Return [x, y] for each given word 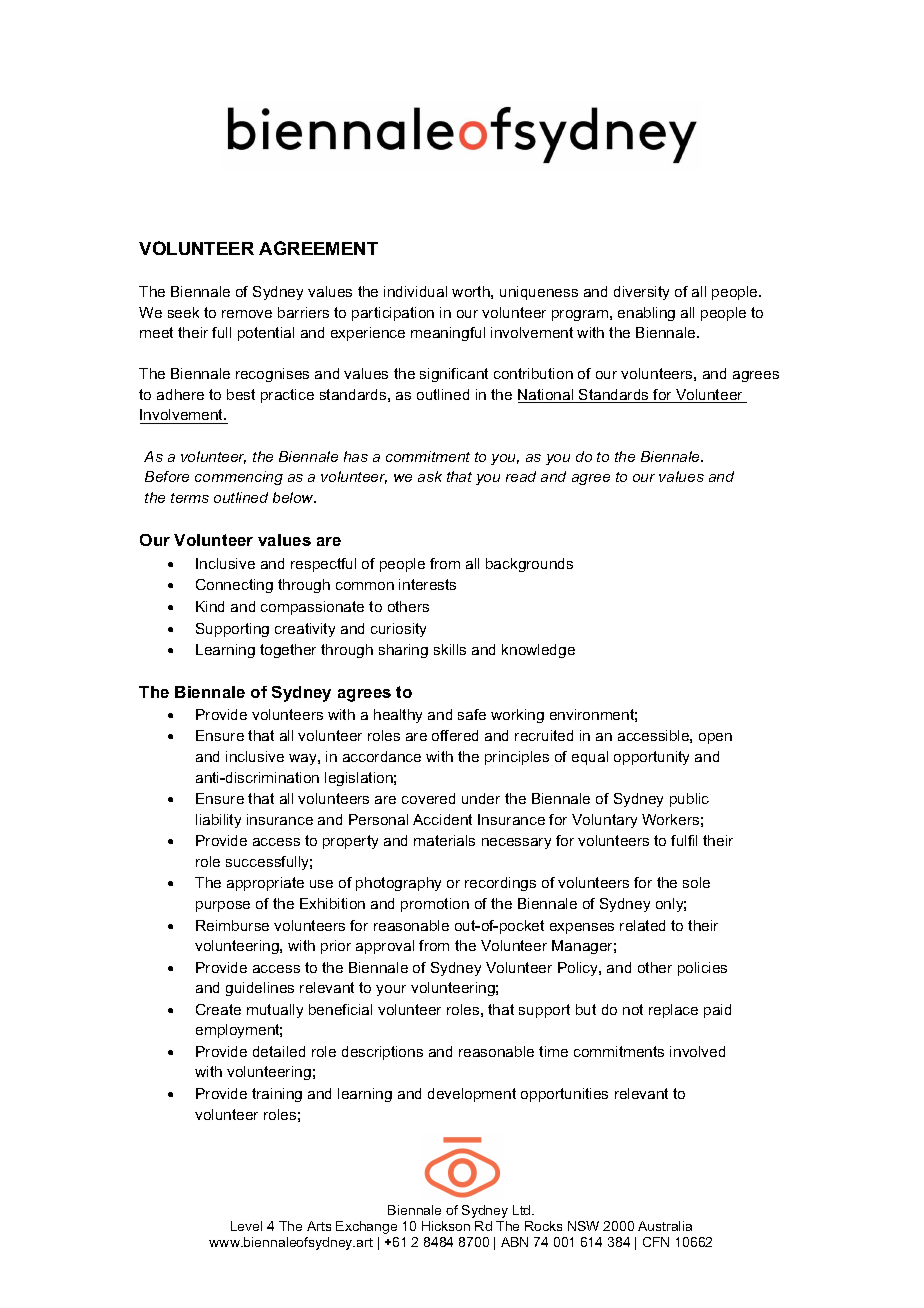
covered [428, 798]
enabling [646, 314]
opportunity [651, 758]
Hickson [446, 1226]
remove [247, 314]
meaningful [448, 334]
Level [246, 1226]
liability [218, 821]
